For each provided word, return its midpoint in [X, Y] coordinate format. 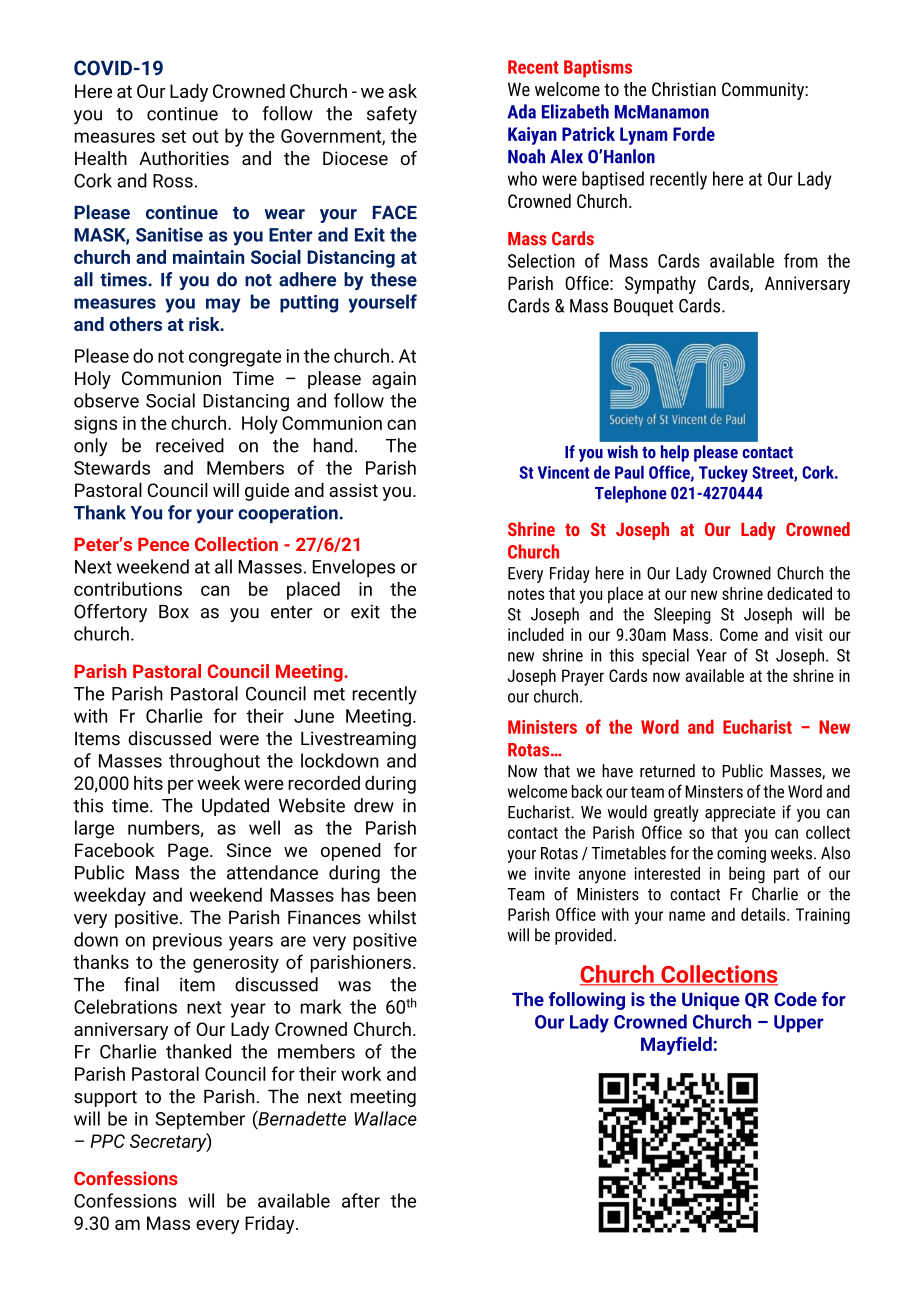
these [393, 279]
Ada [521, 111]
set [174, 136]
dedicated [799, 593]
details [764, 914]
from [801, 260]
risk [205, 324]
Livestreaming [358, 740]
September [200, 1120]
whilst [392, 917]
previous [187, 942]
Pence [163, 544]
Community [764, 91]
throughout [214, 762]
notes [526, 594]
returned [667, 771]
